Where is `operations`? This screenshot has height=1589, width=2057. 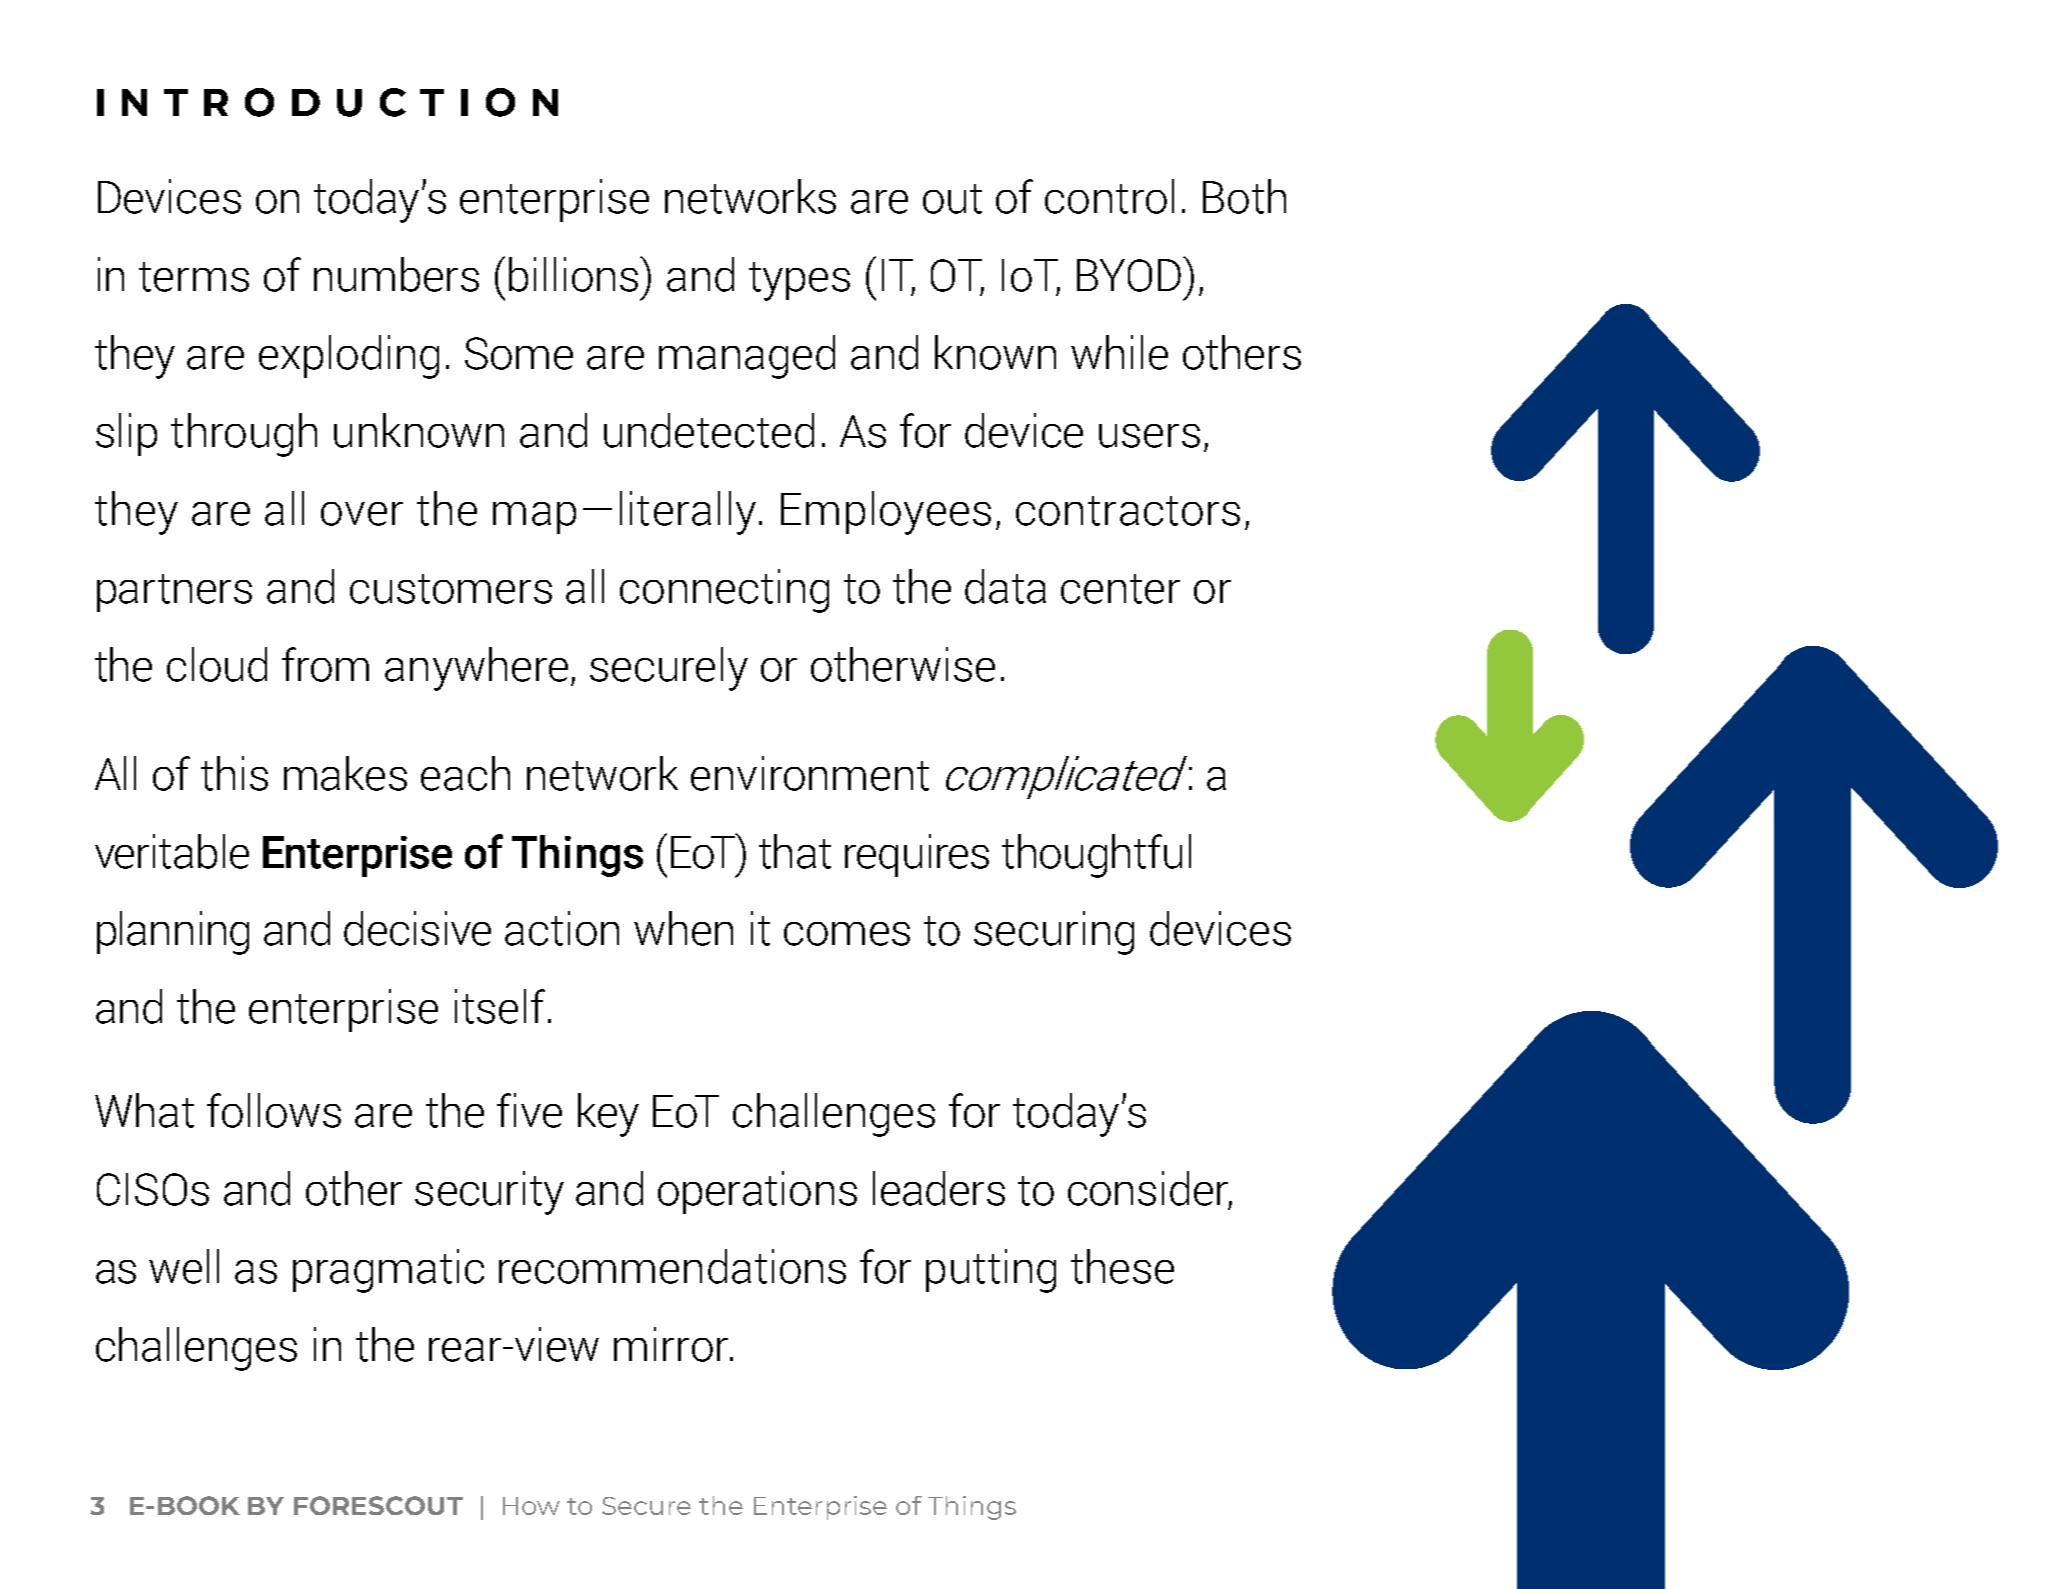
operations is located at coordinates (757, 1192).
